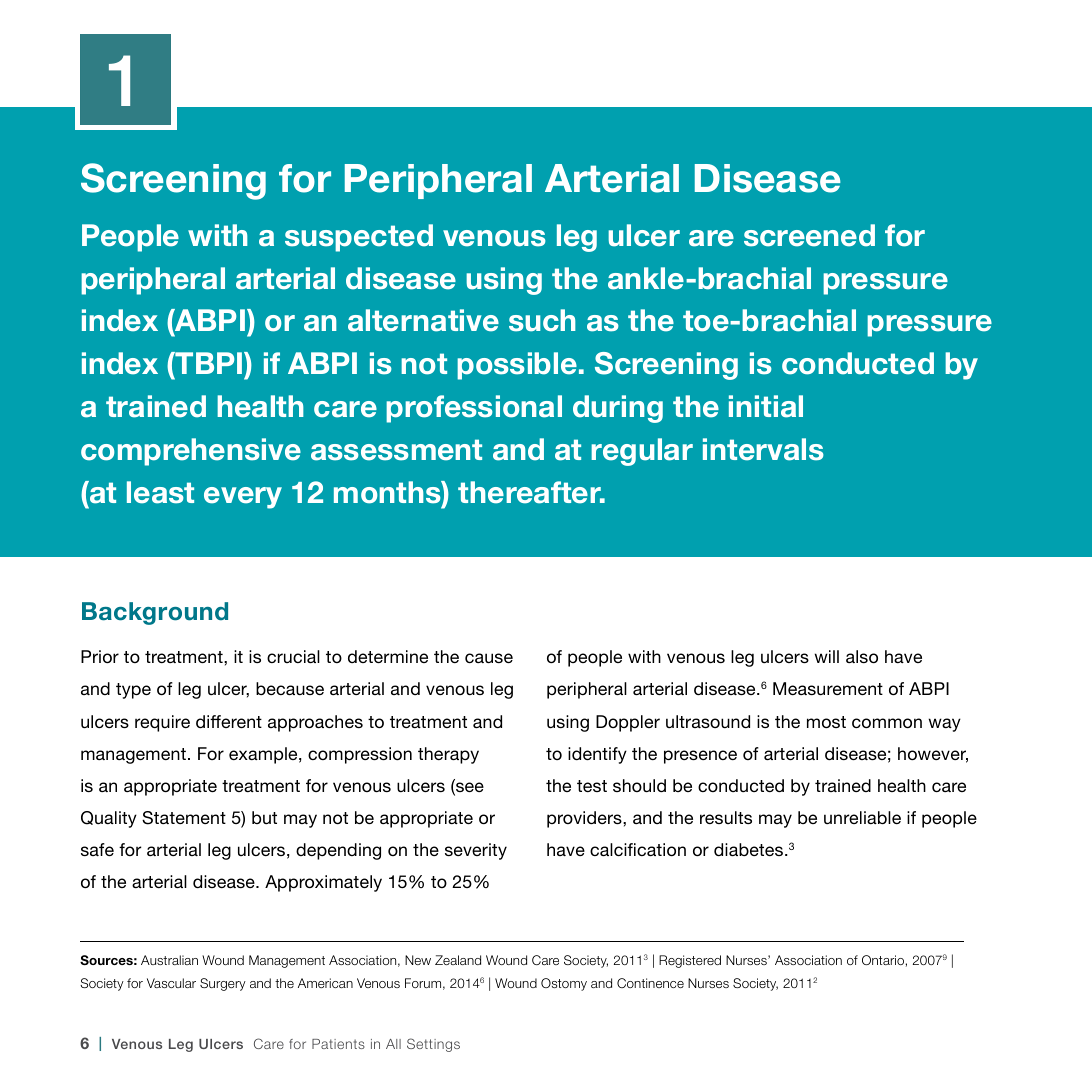 Image resolution: width=1092 pixels, height=1092 pixels. Describe the element at coordinates (191, 452) in the screenshot. I see `comprehensive` at that location.
